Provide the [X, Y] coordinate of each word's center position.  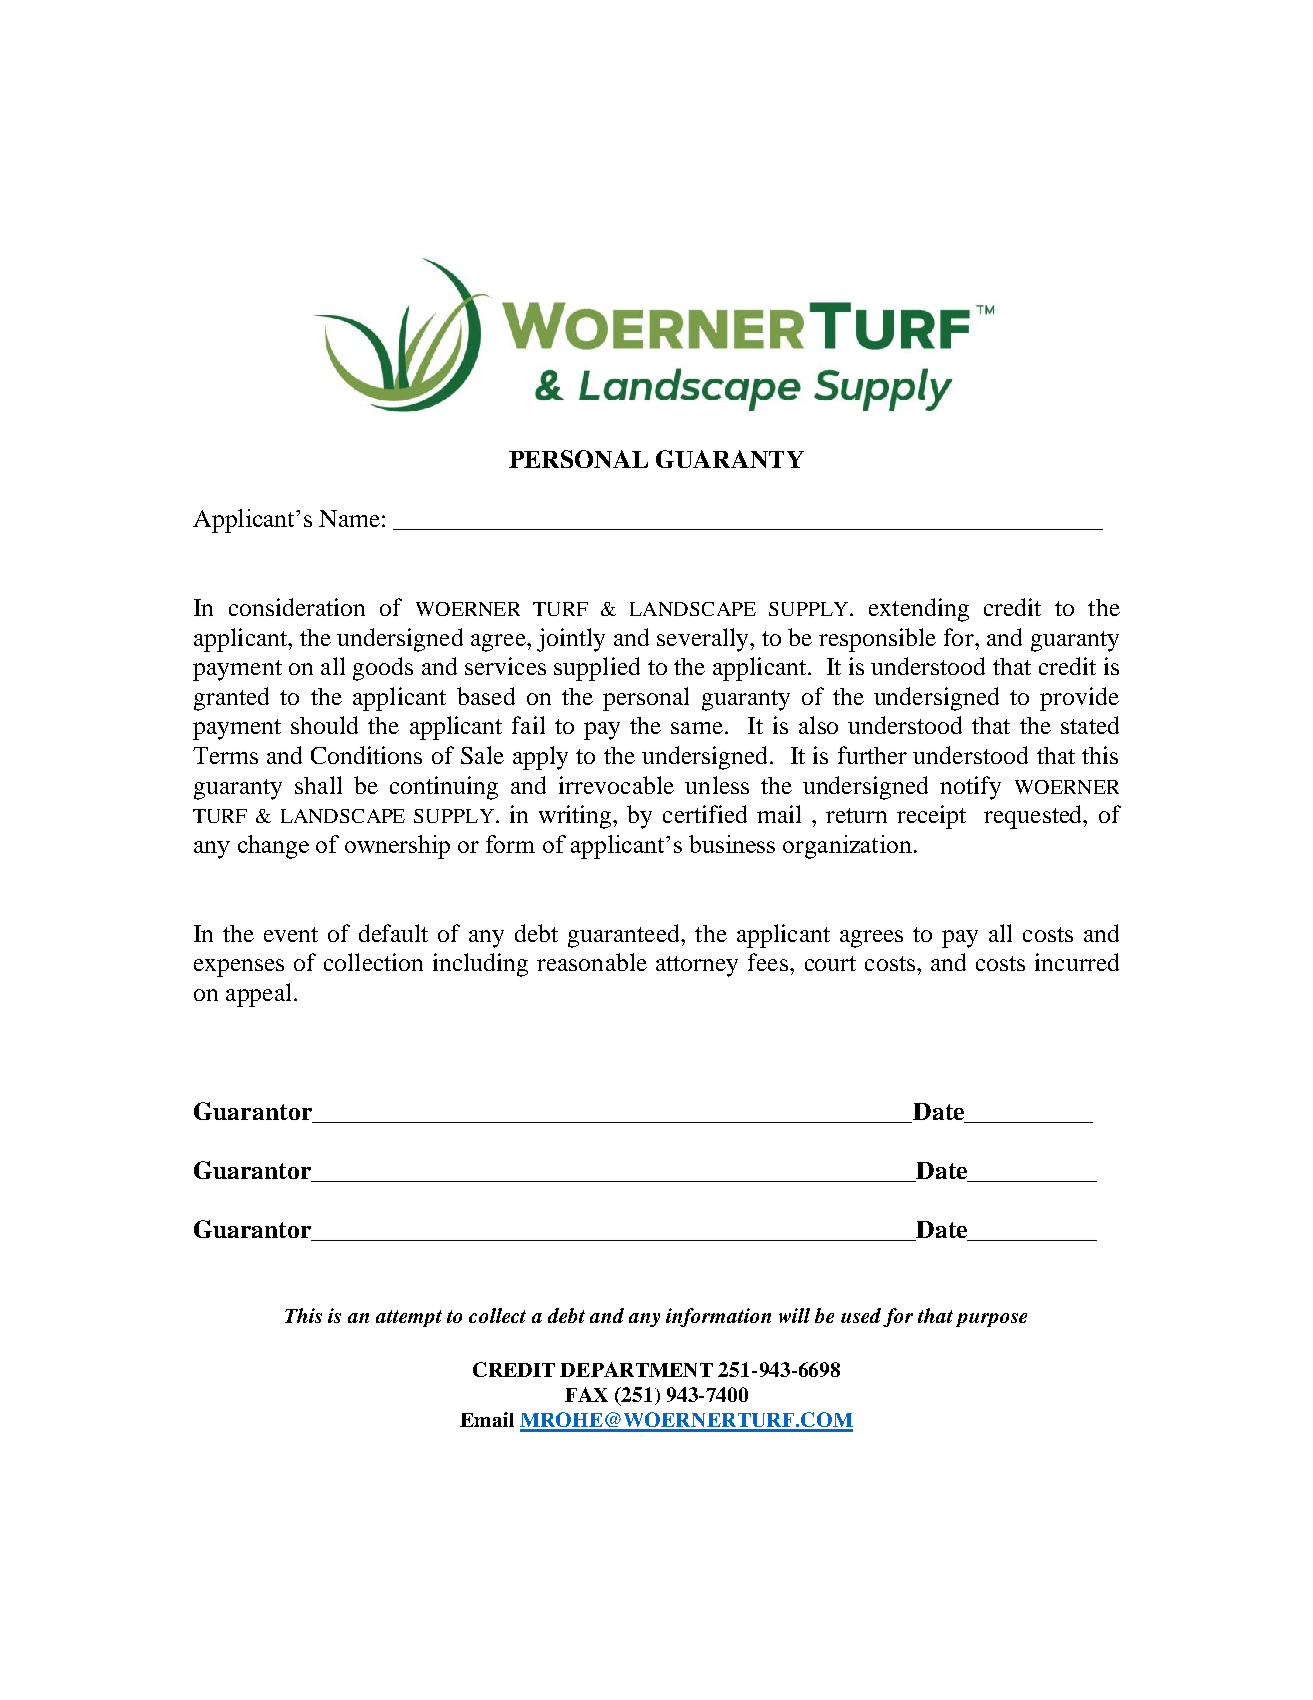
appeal [258, 995]
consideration [297, 607]
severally [704, 640]
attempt [409, 1318]
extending [919, 610]
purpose [991, 1320]
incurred [1077, 962]
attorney [697, 966]
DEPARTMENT [636, 1369]
